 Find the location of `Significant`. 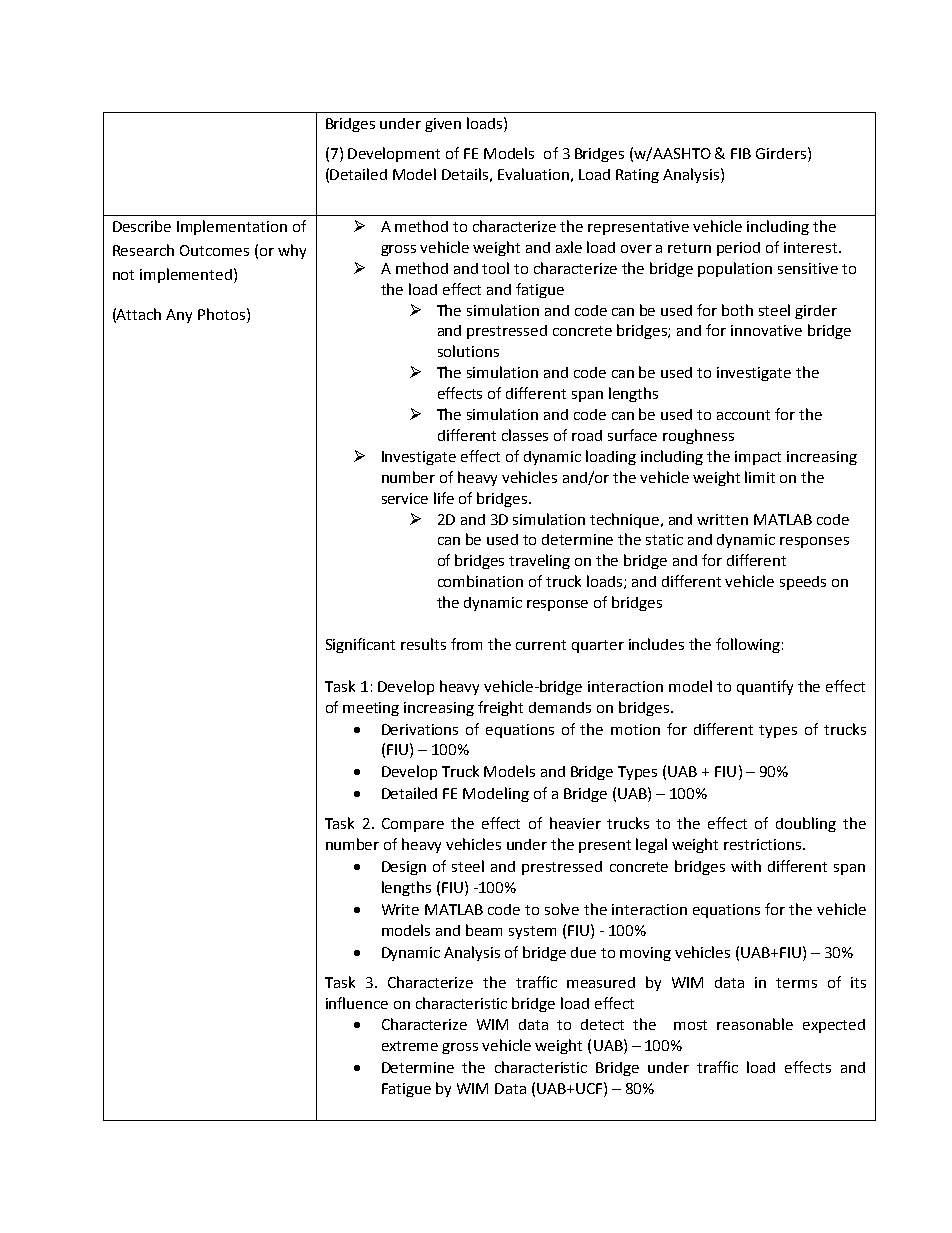

Significant is located at coordinates (360, 645).
